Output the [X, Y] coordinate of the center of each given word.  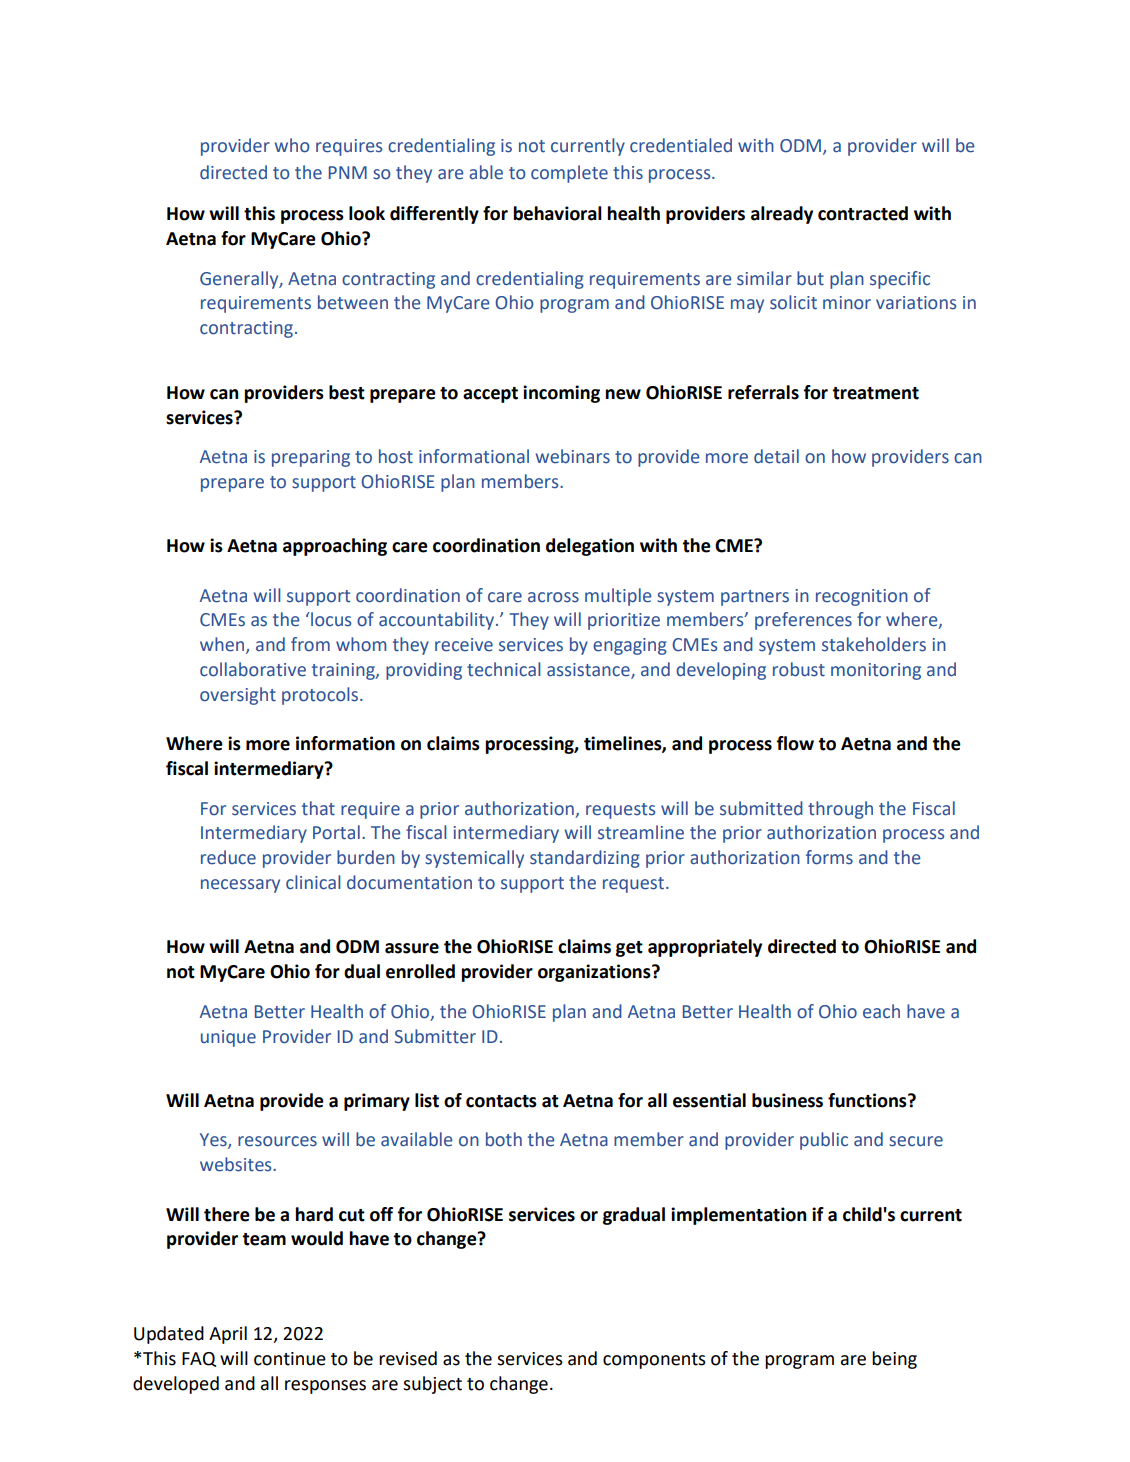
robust [799, 669]
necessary [240, 886]
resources [277, 1141]
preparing [311, 458]
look [367, 213]
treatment [875, 393]
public [824, 1141]
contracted [863, 213]
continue [290, 1359]
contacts [501, 1101]
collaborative [253, 669]
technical [504, 669]
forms [829, 857]
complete [569, 174]
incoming [561, 394]
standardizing [585, 859]
